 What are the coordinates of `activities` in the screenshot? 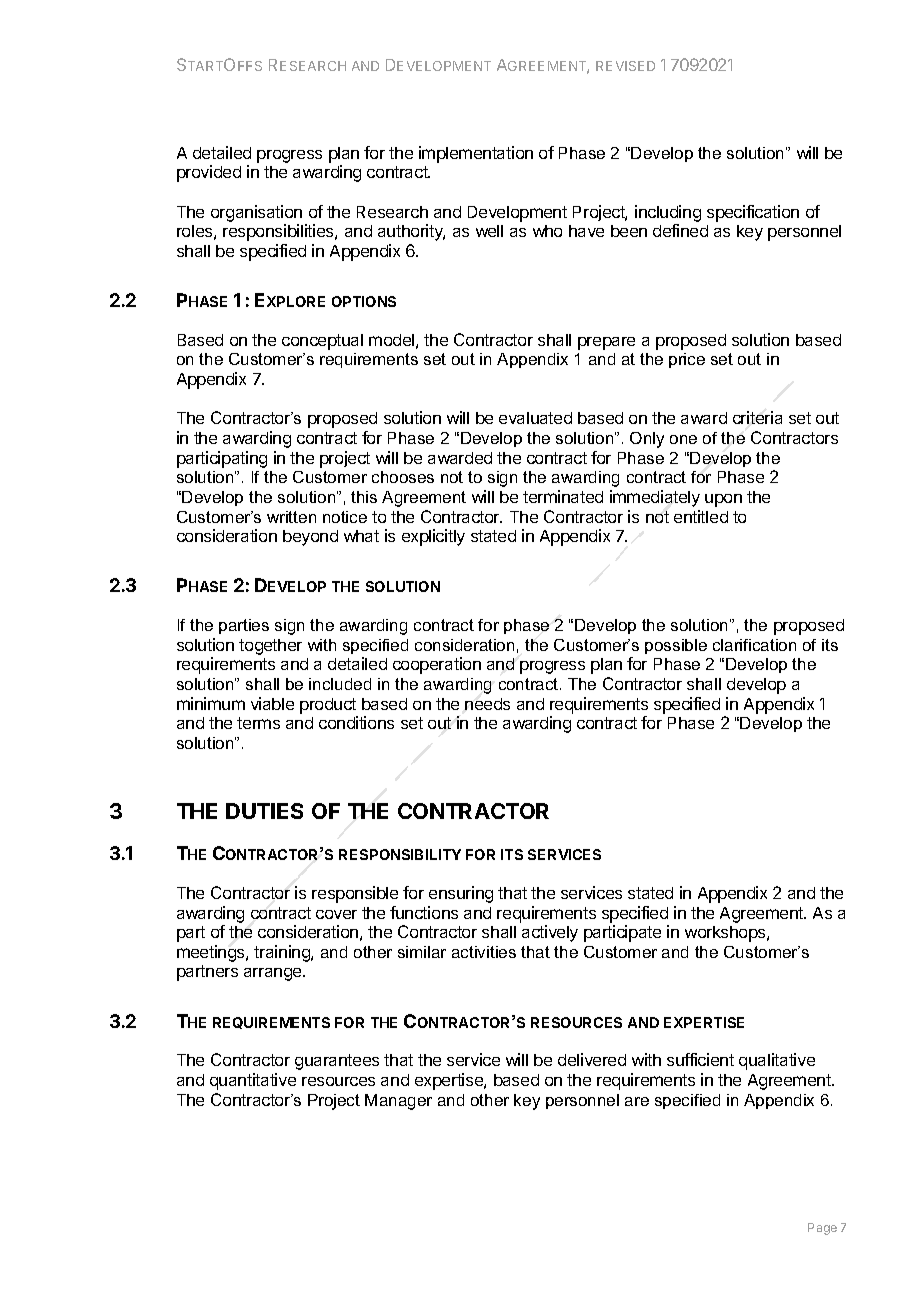 It's located at (484, 952).
